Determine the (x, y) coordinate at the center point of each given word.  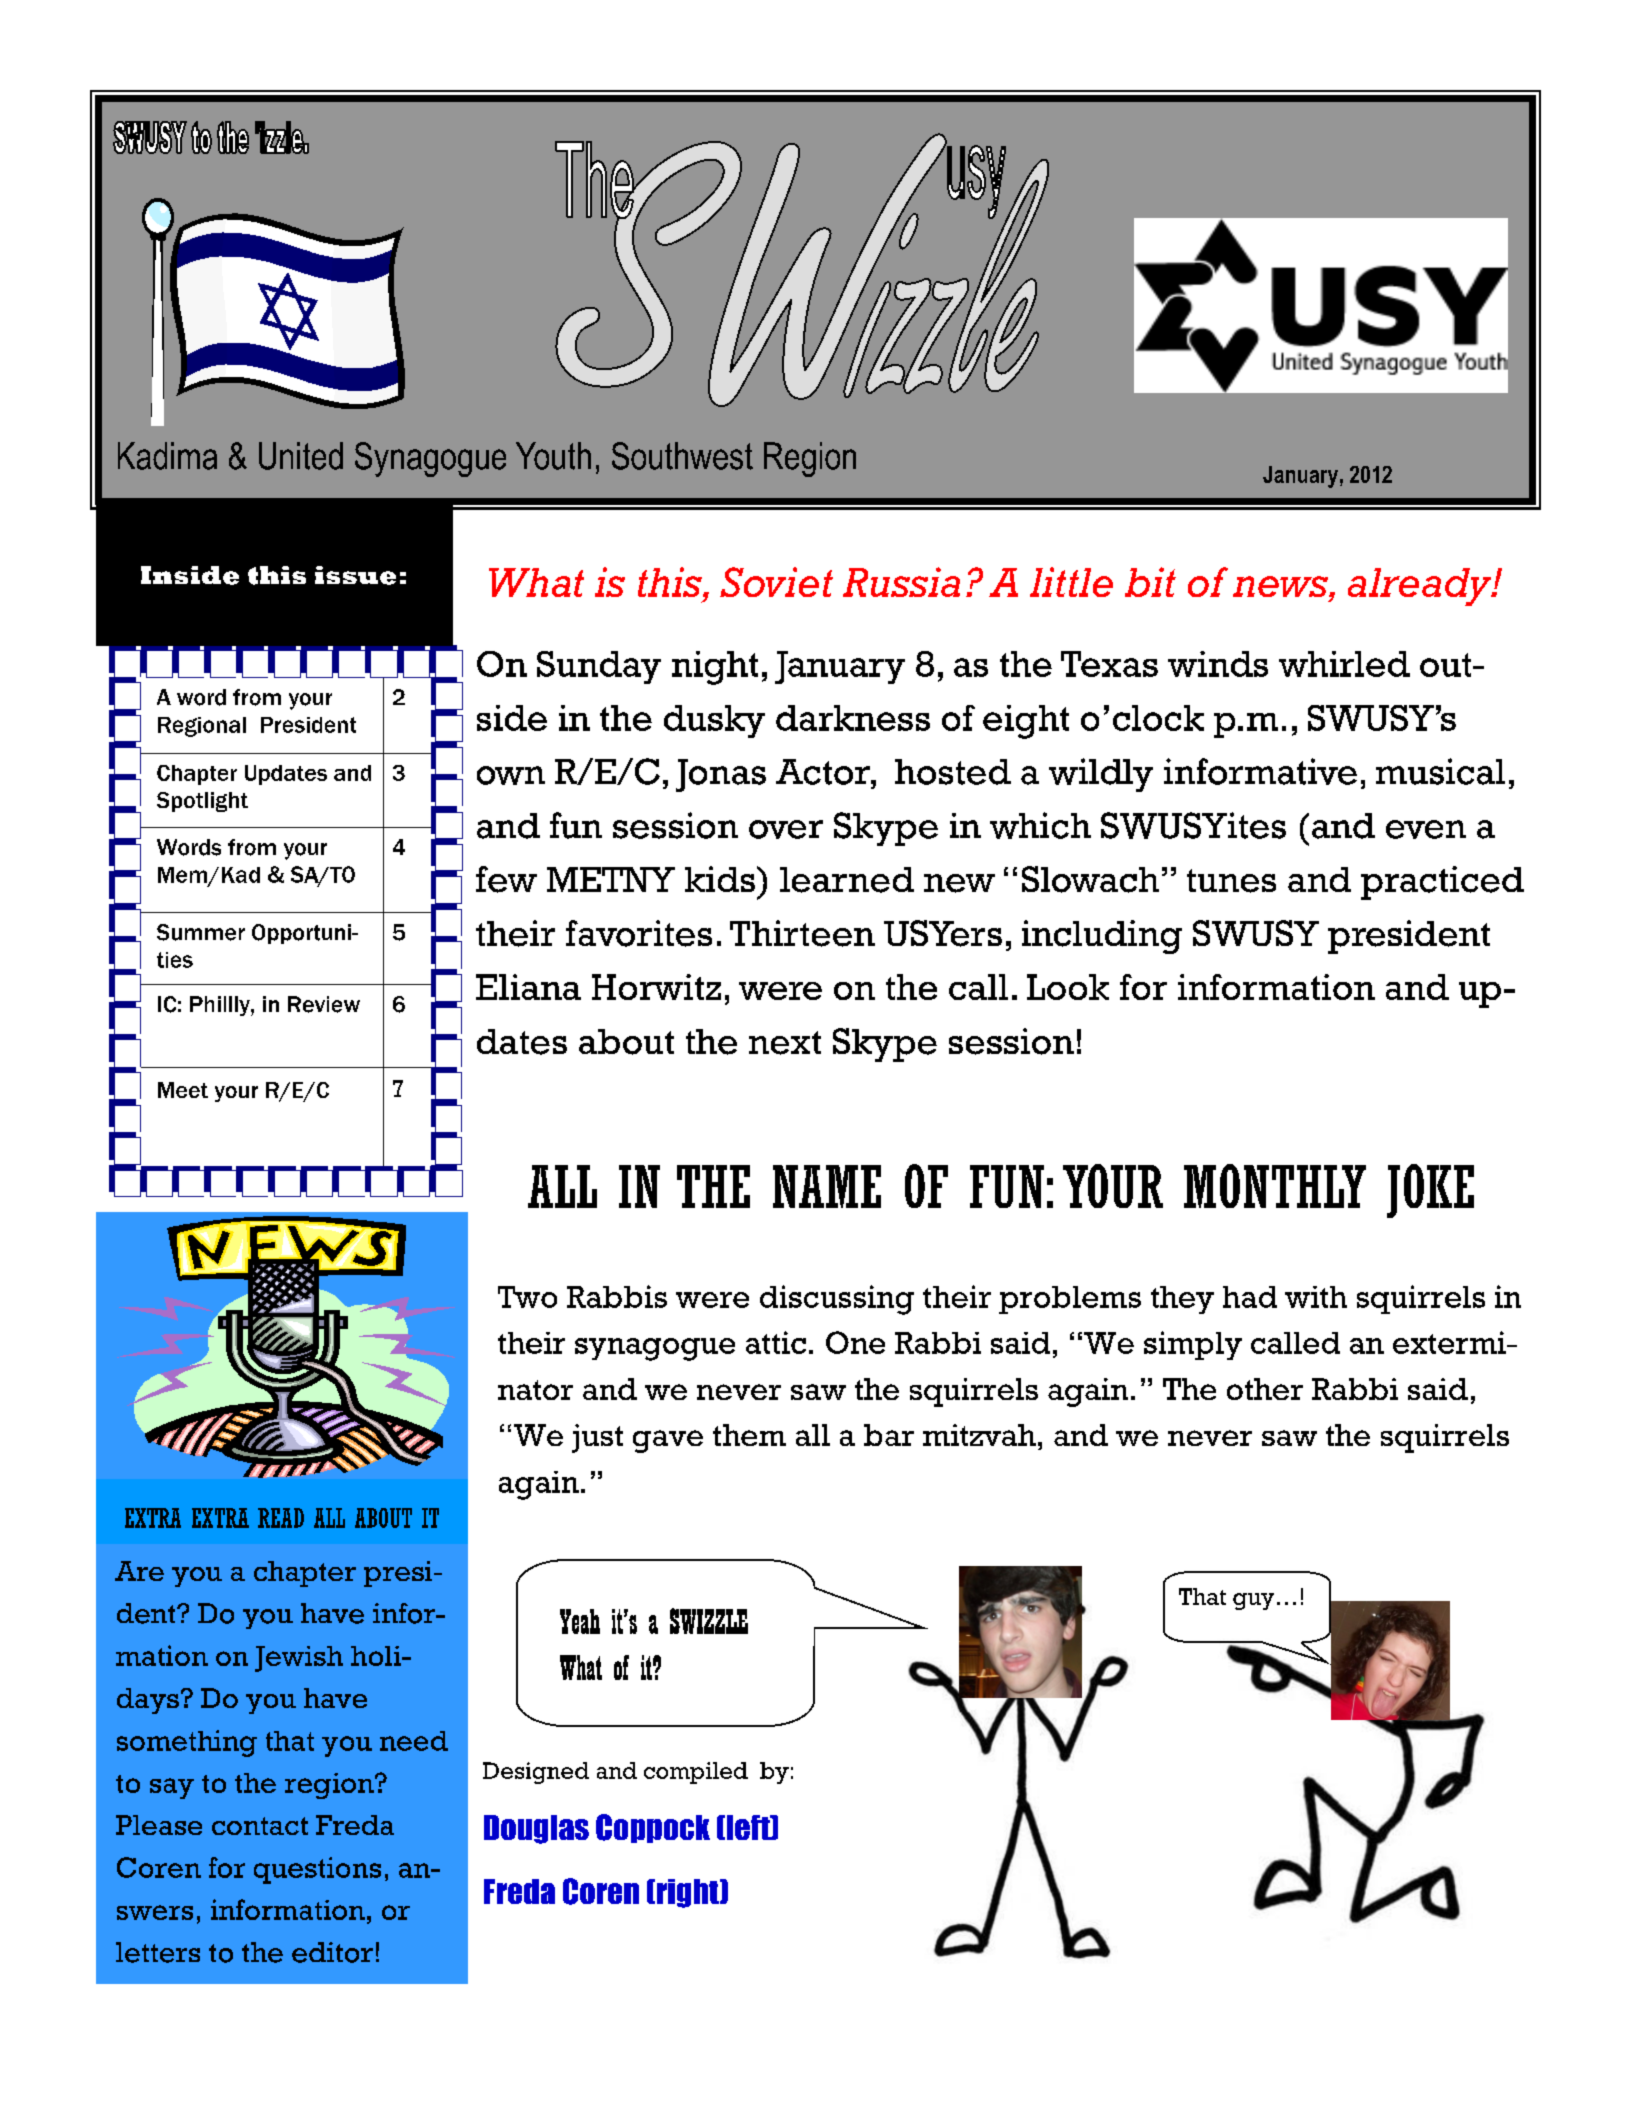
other (1265, 1389)
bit (1150, 582)
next (785, 1043)
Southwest (682, 456)
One (855, 1342)
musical (1440, 771)
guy (1253, 1601)
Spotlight (202, 802)
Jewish (299, 1659)
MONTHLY (1275, 1186)
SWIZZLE (709, 1621)
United (301, 456)
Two (527, 1297)
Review (324, 1004)
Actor (824, 772)
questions (317, 1870)
